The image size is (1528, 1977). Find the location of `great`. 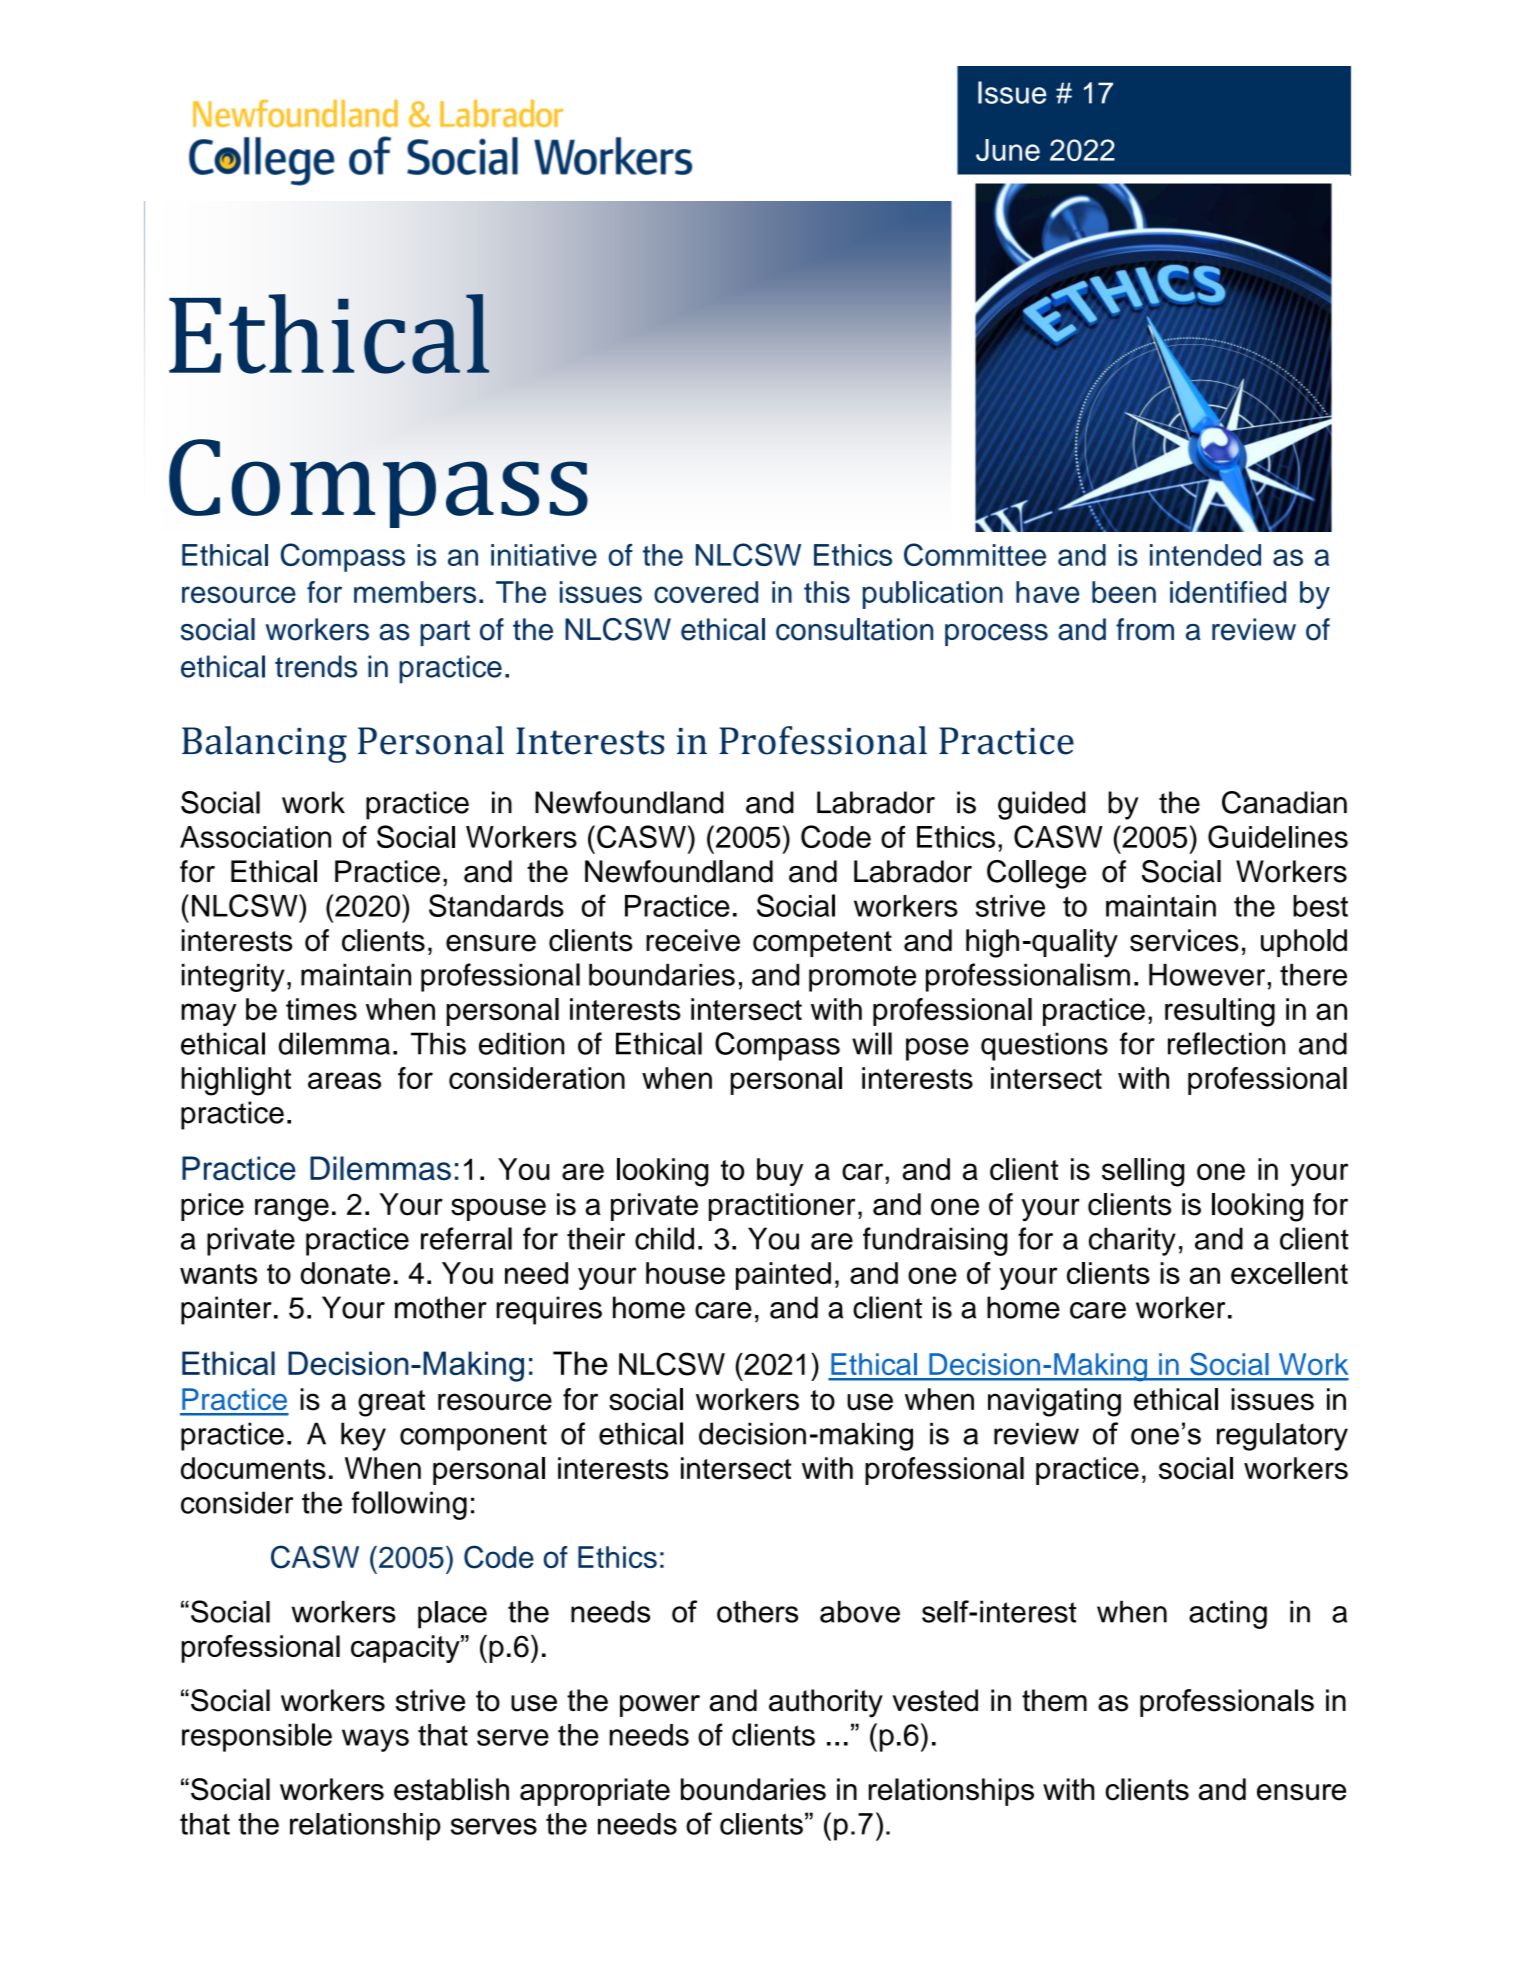

great is located at coordinates (391, 1403).
